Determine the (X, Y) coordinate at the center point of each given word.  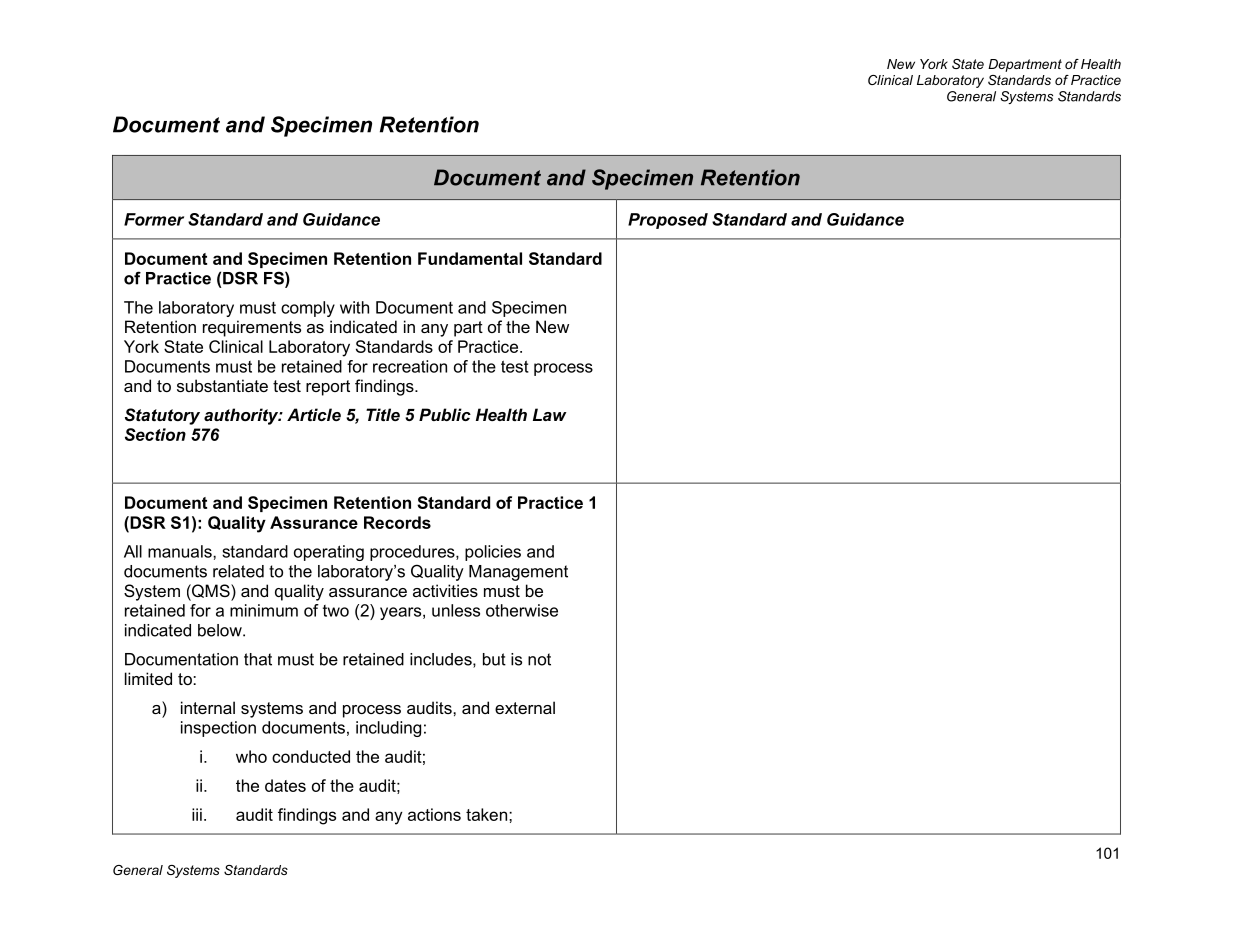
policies (493, 553)
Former (154, 219)
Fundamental (470, 258)
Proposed (668, 221)
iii (197, 814)
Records (397, 522)
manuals (181, 551)
